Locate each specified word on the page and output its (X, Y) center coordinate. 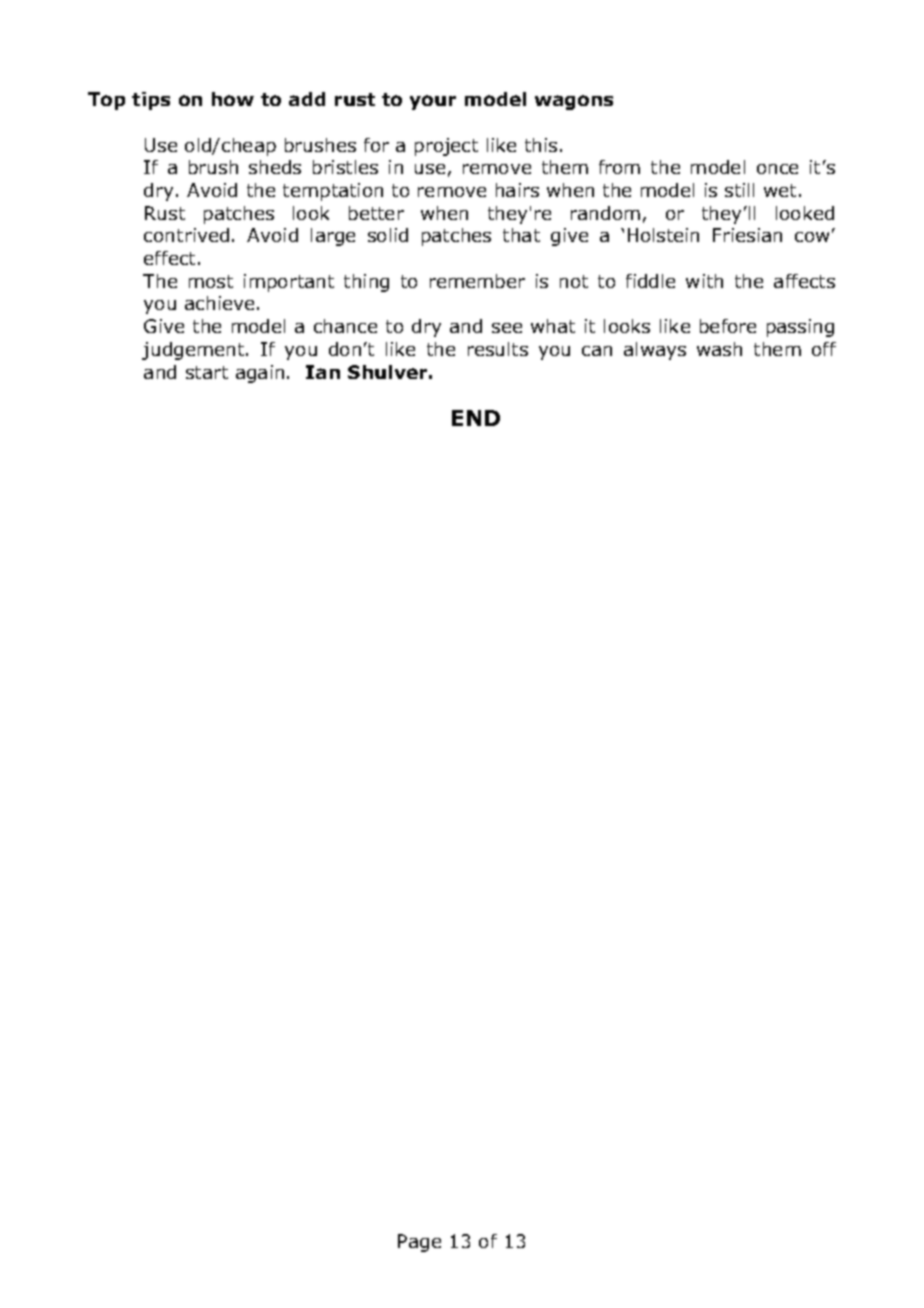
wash (719, 349)
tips (151, 101)
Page (419, 1243)
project (446, 147)
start (207, 372)
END (476, 418)
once (777, 169)
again (260, 374)
